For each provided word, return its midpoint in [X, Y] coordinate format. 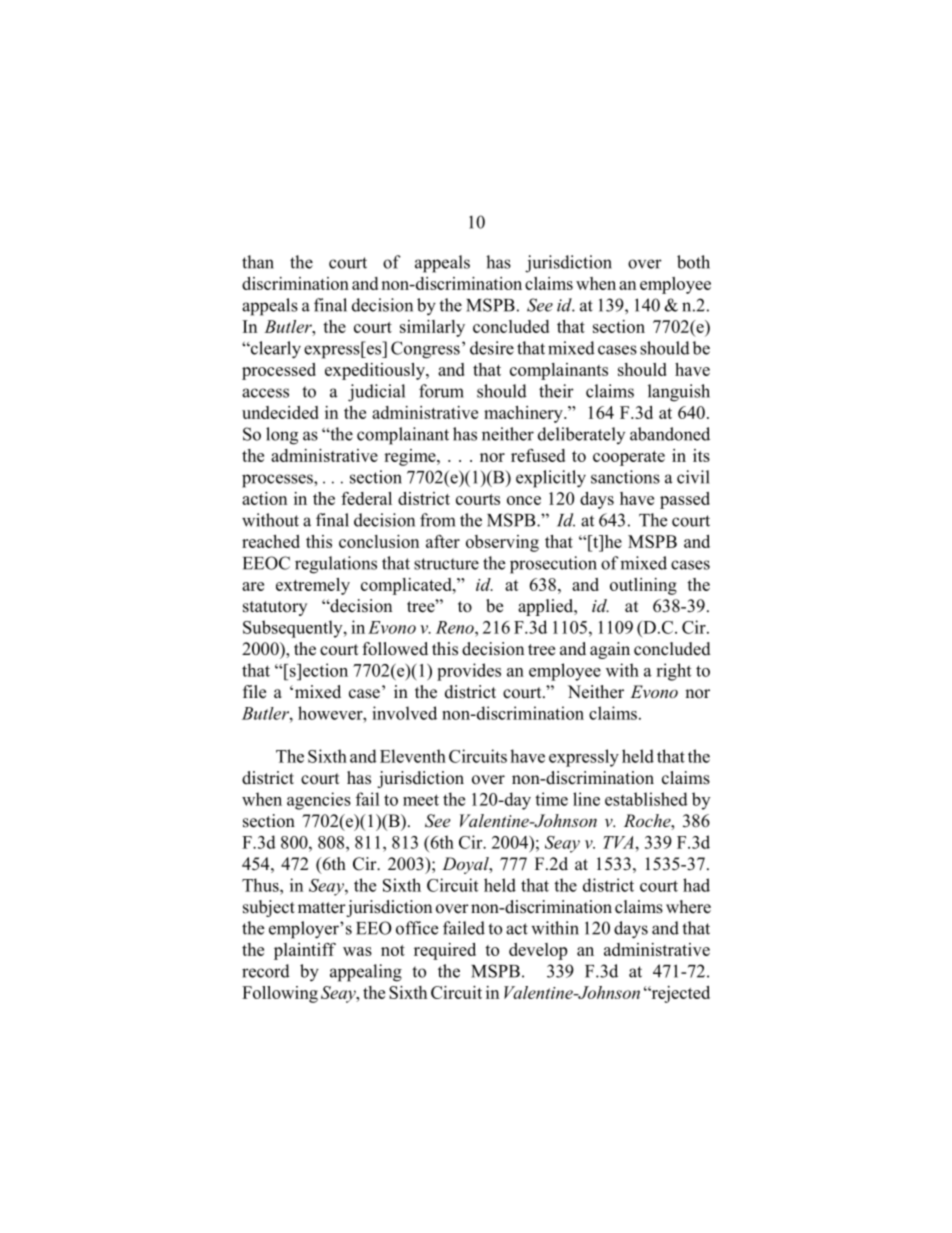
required [445, 951]
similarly [432, 328]
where [688, 907]
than [258, 262]
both [693, 262]
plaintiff [305, 951]
